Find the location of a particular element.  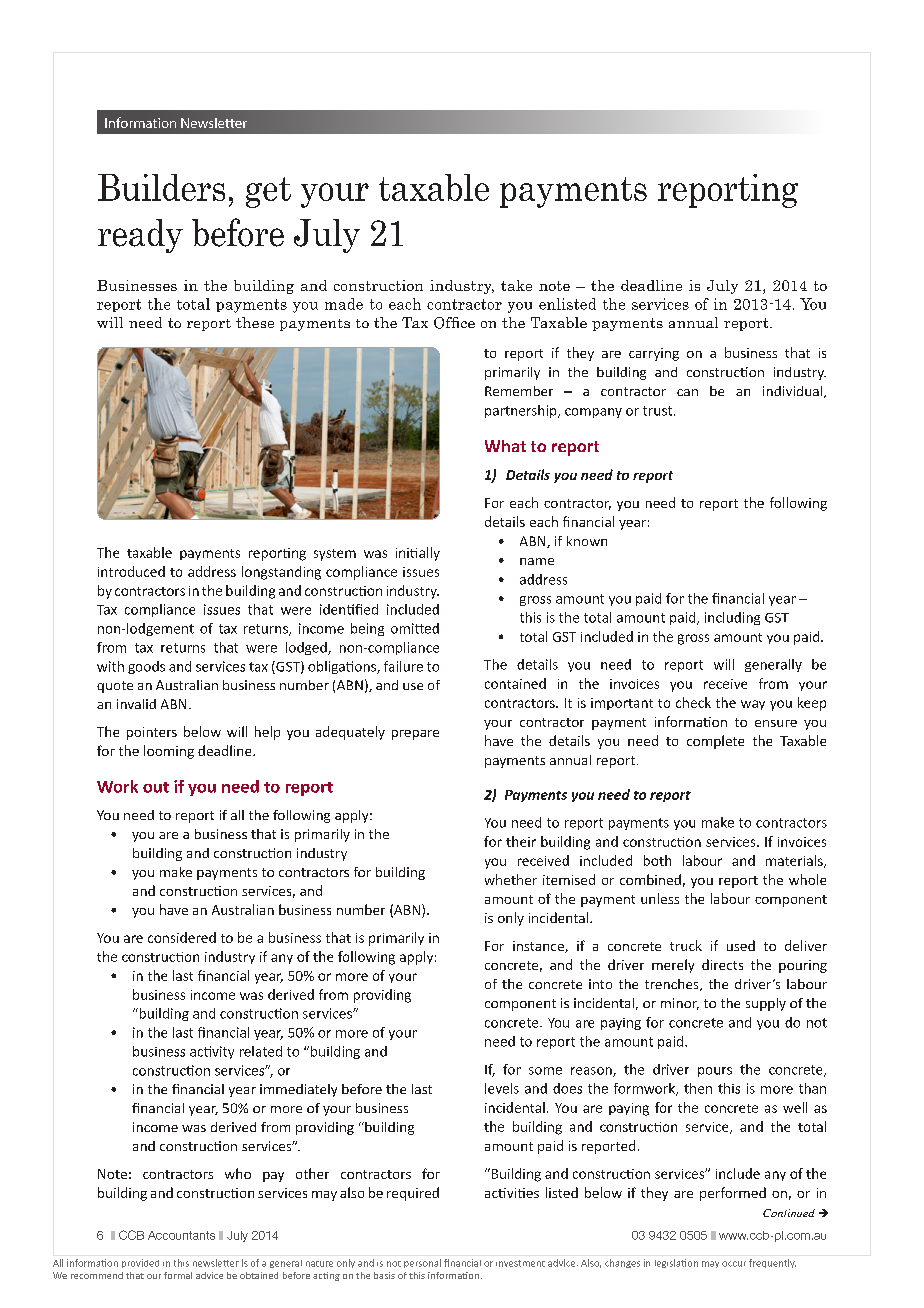

initially is located at coordinates (418, 554).
